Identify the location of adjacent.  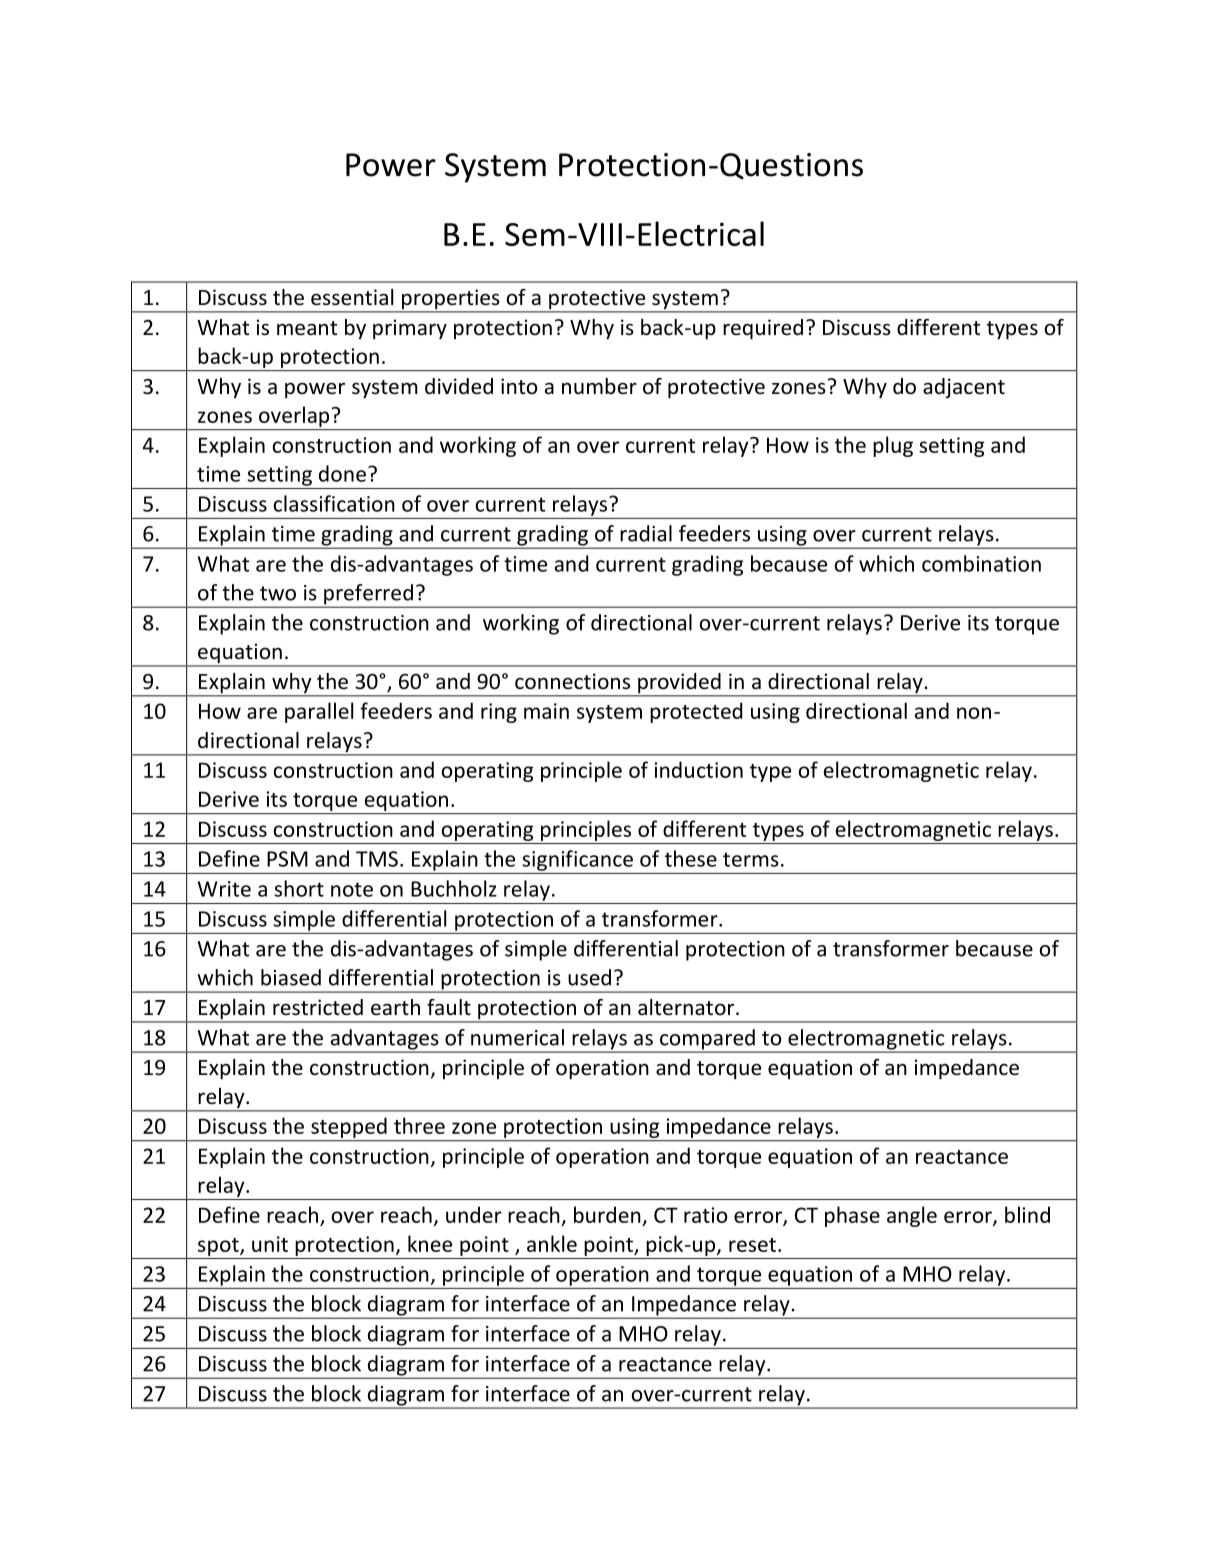
(964, 388).
